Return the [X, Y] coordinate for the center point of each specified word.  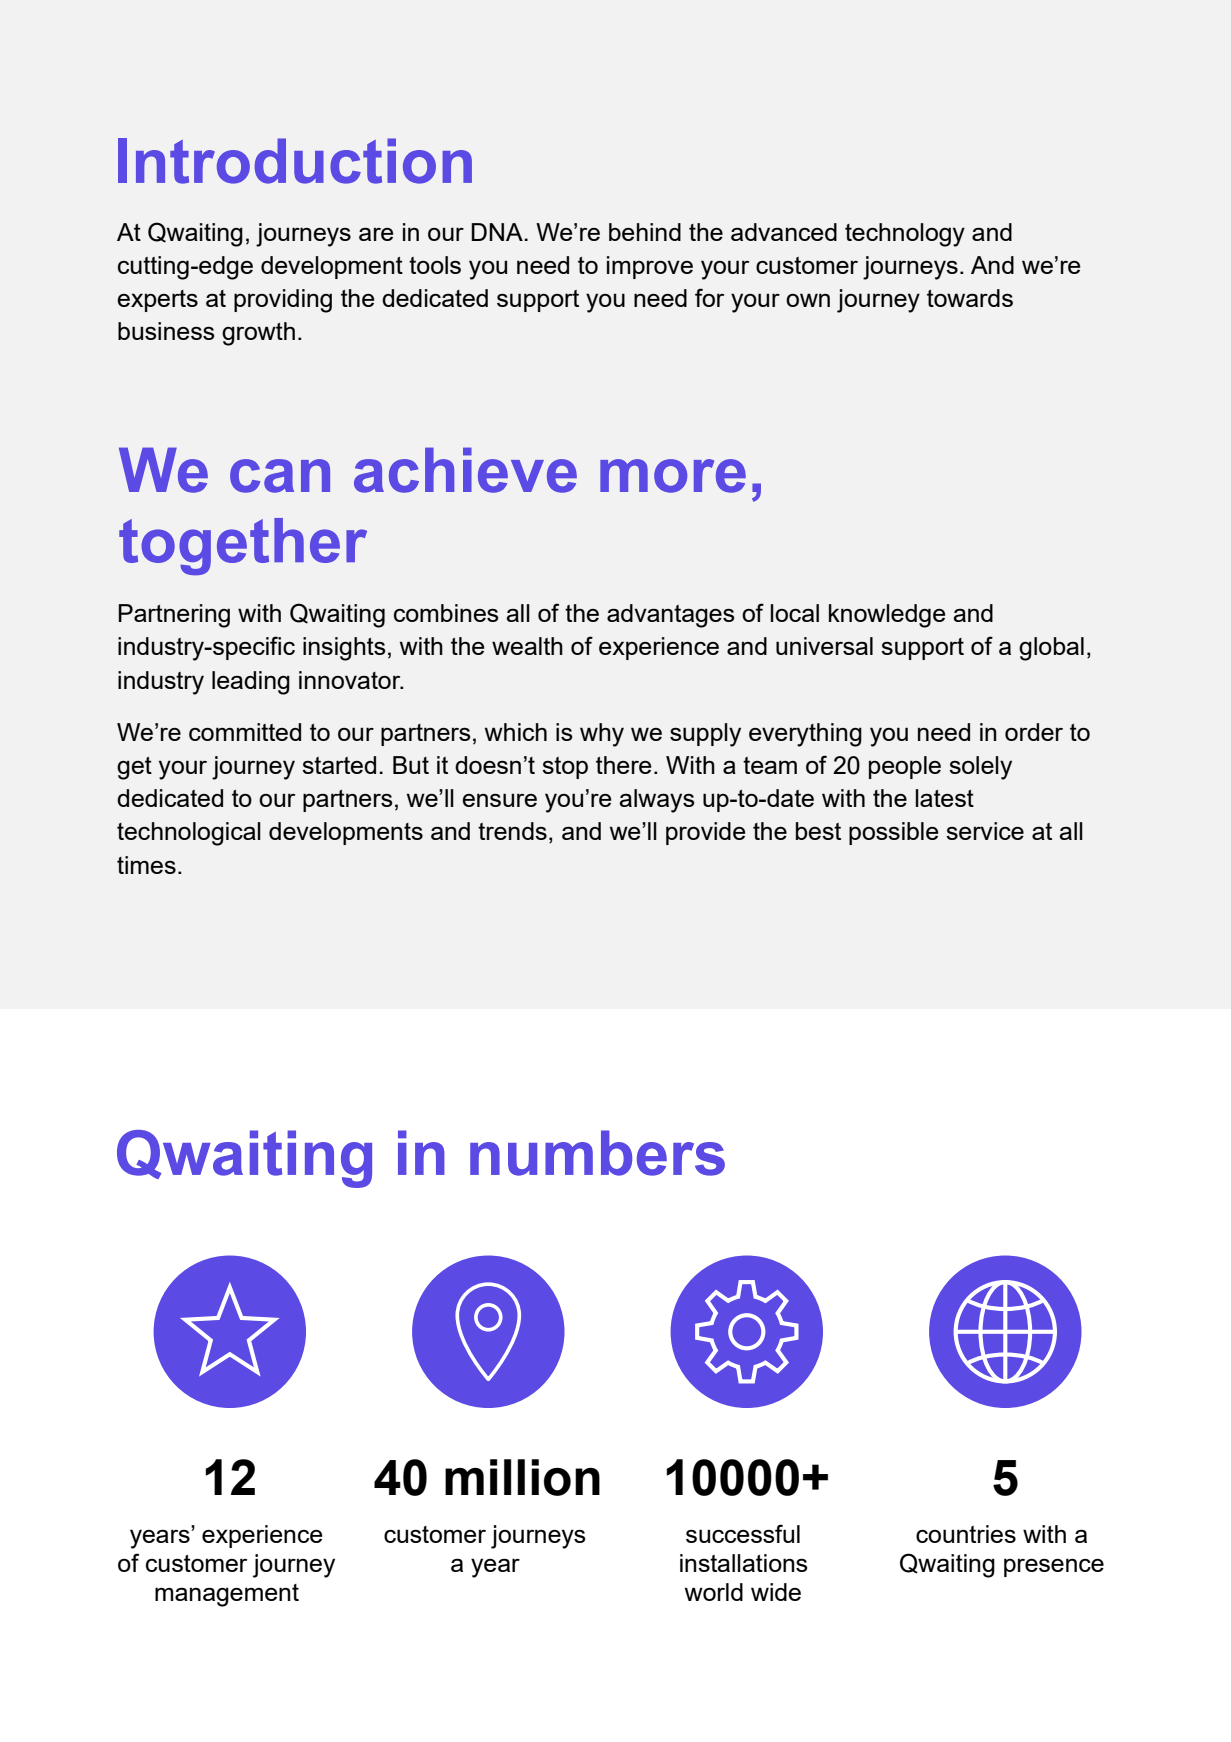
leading [251, 683]
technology [905, 235]
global [1051, 649]
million [522, 1477]
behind [645, 232]
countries [966, 1534]
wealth [527, 646]
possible [893, 833]
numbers [597, 1153]
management [227, 1595]
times [146, 865]
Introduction [295, 161]
